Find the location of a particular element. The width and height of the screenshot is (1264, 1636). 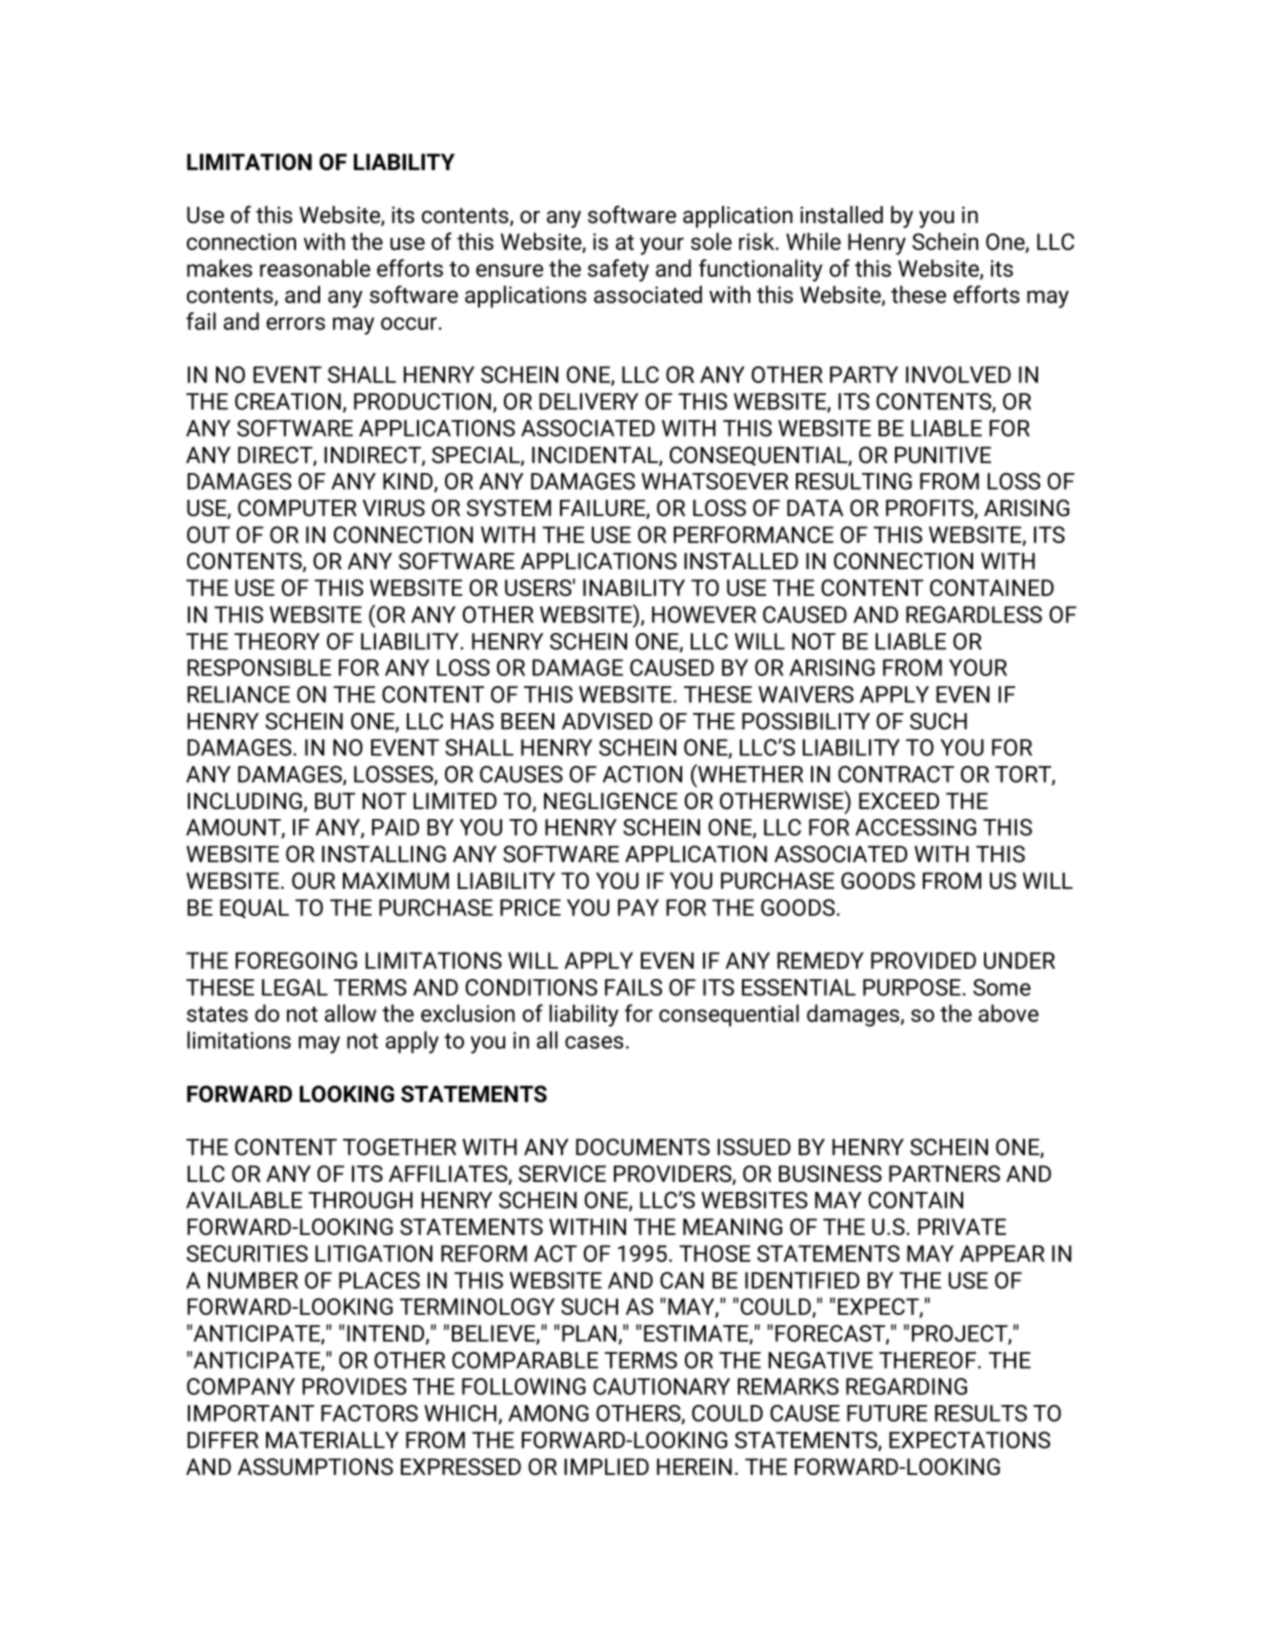

ACCESSING is located at coordinates (915, 827).
